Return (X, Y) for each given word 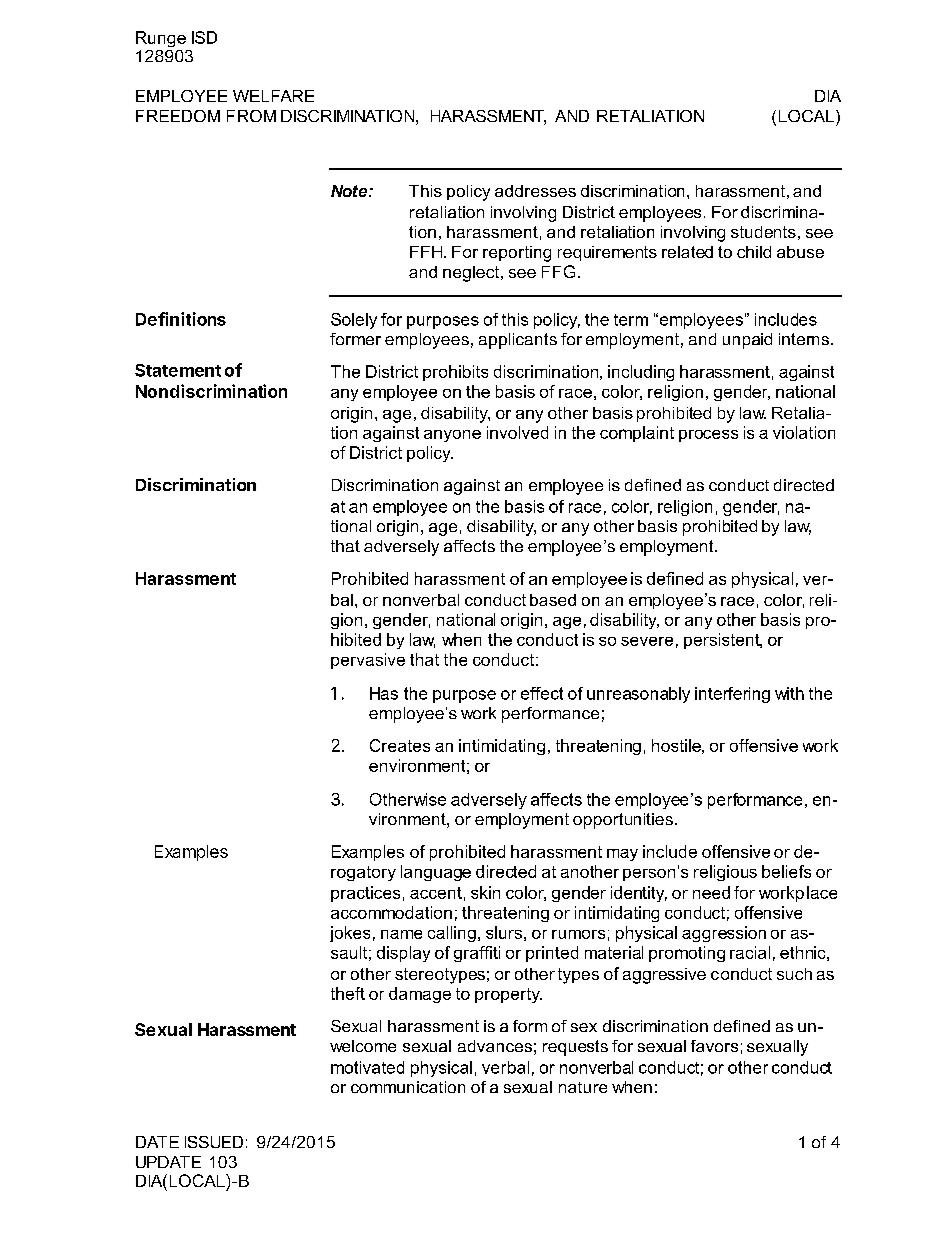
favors (714, 1046)
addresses (535, 191)
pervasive (368, 661)
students (763, 232)
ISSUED (214, 1142)
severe (647, 641)
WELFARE (273, 96)
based (553, 600)
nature (583, 1087)
